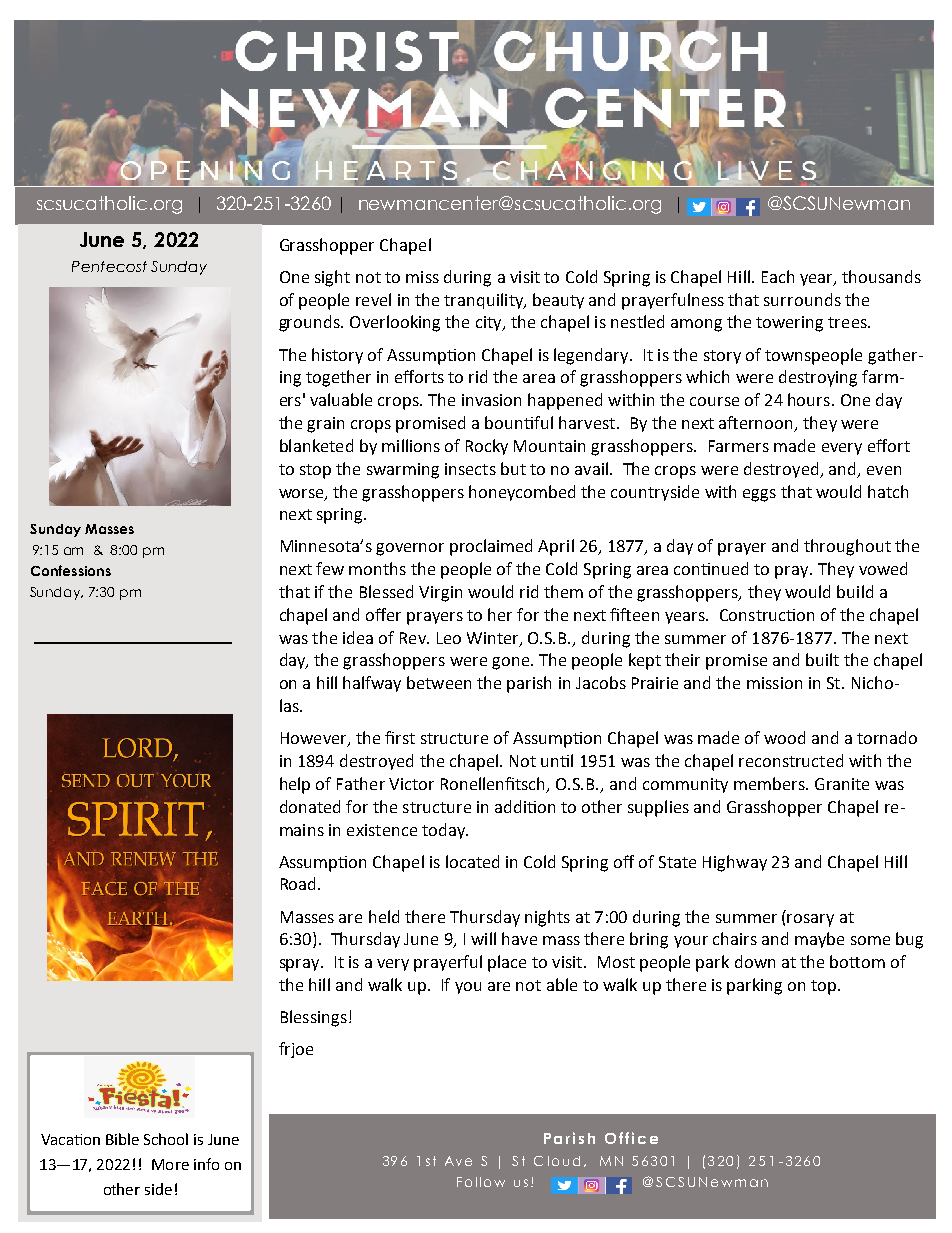 This page has width=952, height=1233. I want to click on build, so click(855, 591).
